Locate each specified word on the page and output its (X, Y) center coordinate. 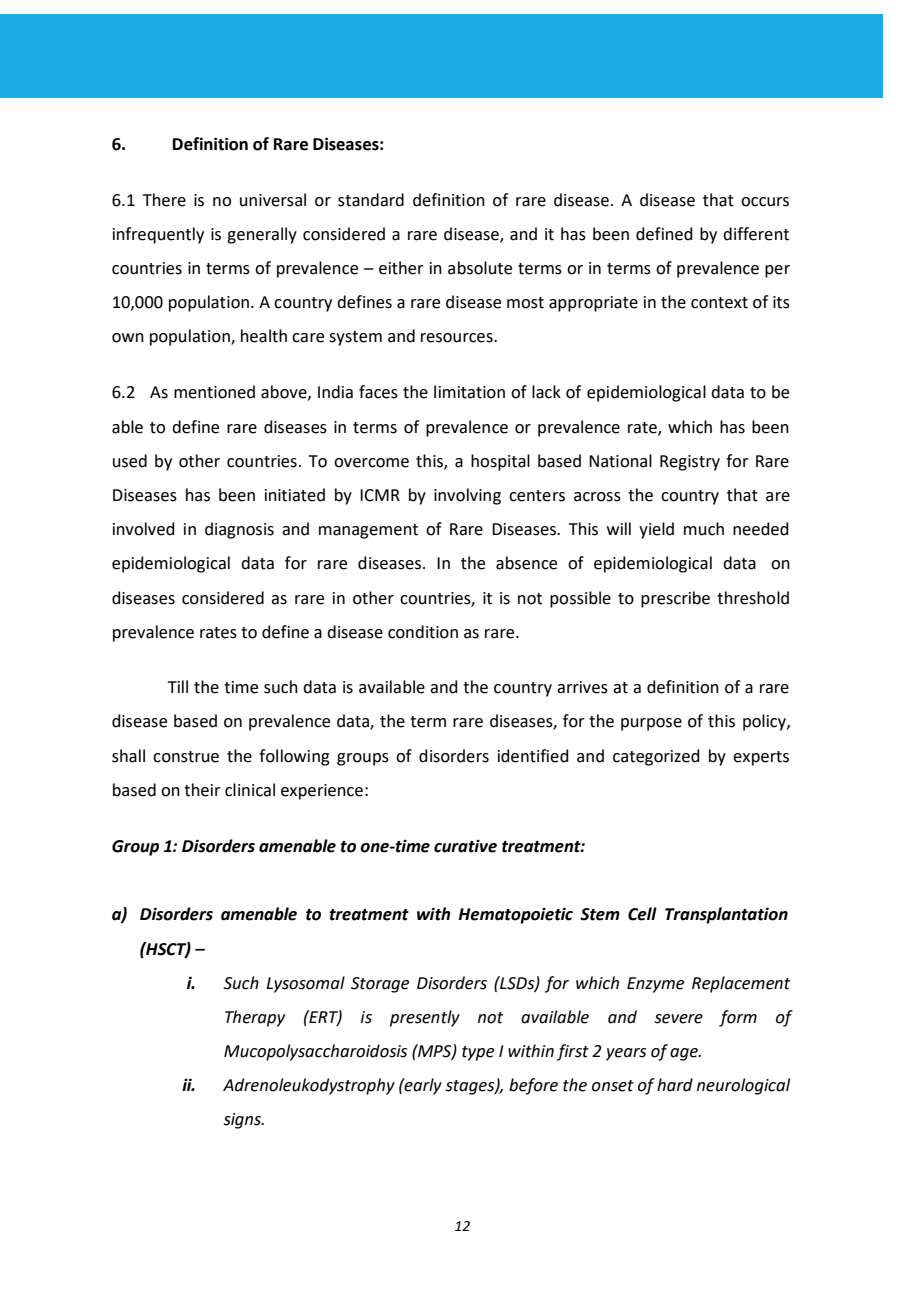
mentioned (214, 392)
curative (465, 846)
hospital (500, 462)
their (202, 790)
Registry (690, 463)
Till (178, 686)
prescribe (675, 599)
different (756, 234)
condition (423, 632)
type (478, 1053)
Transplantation (726, 915)
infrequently (158, 235)
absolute (480, 268)
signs (243, 1121)
